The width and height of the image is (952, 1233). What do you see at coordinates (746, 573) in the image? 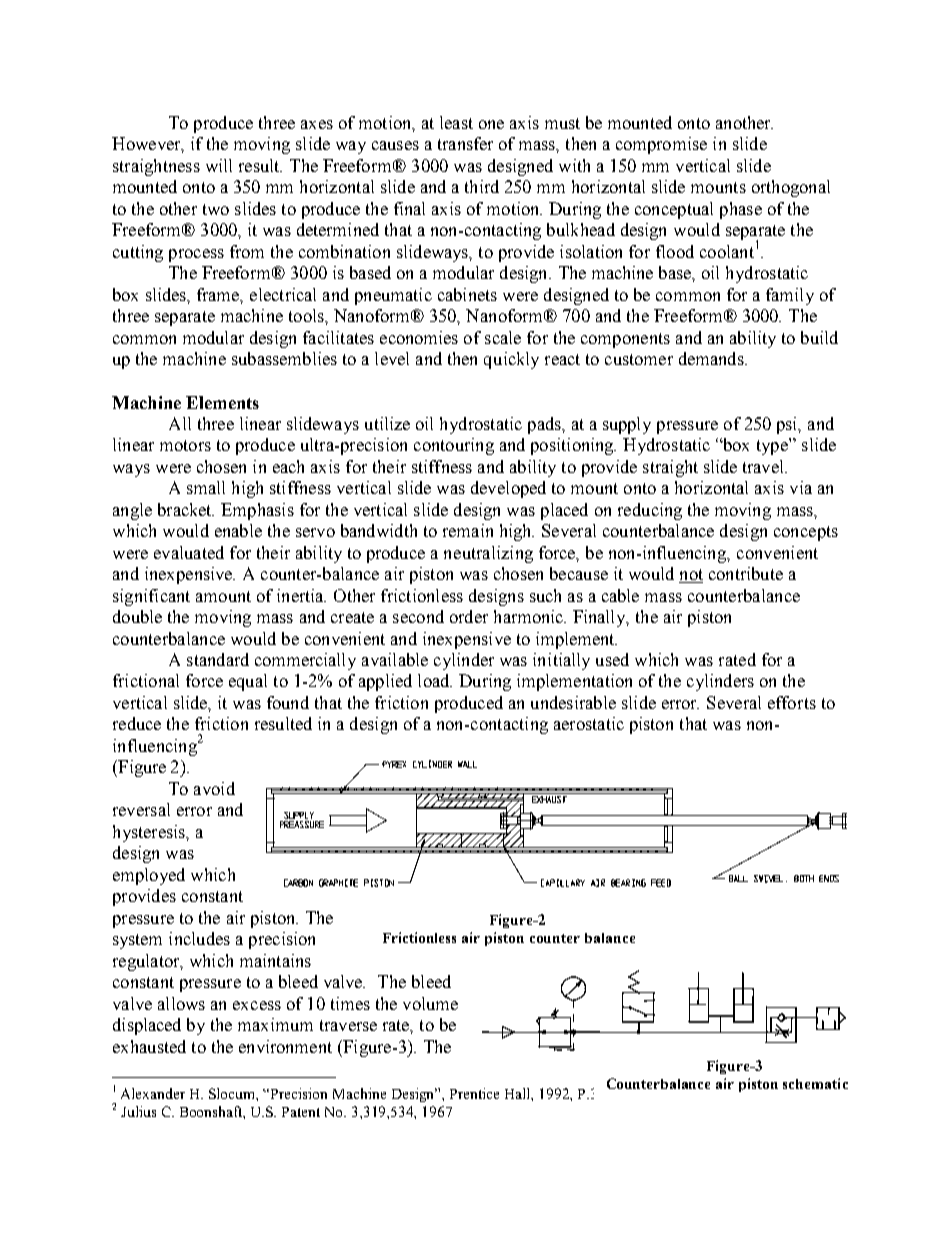
I see `contribute` at bounding box center [746, 573].
